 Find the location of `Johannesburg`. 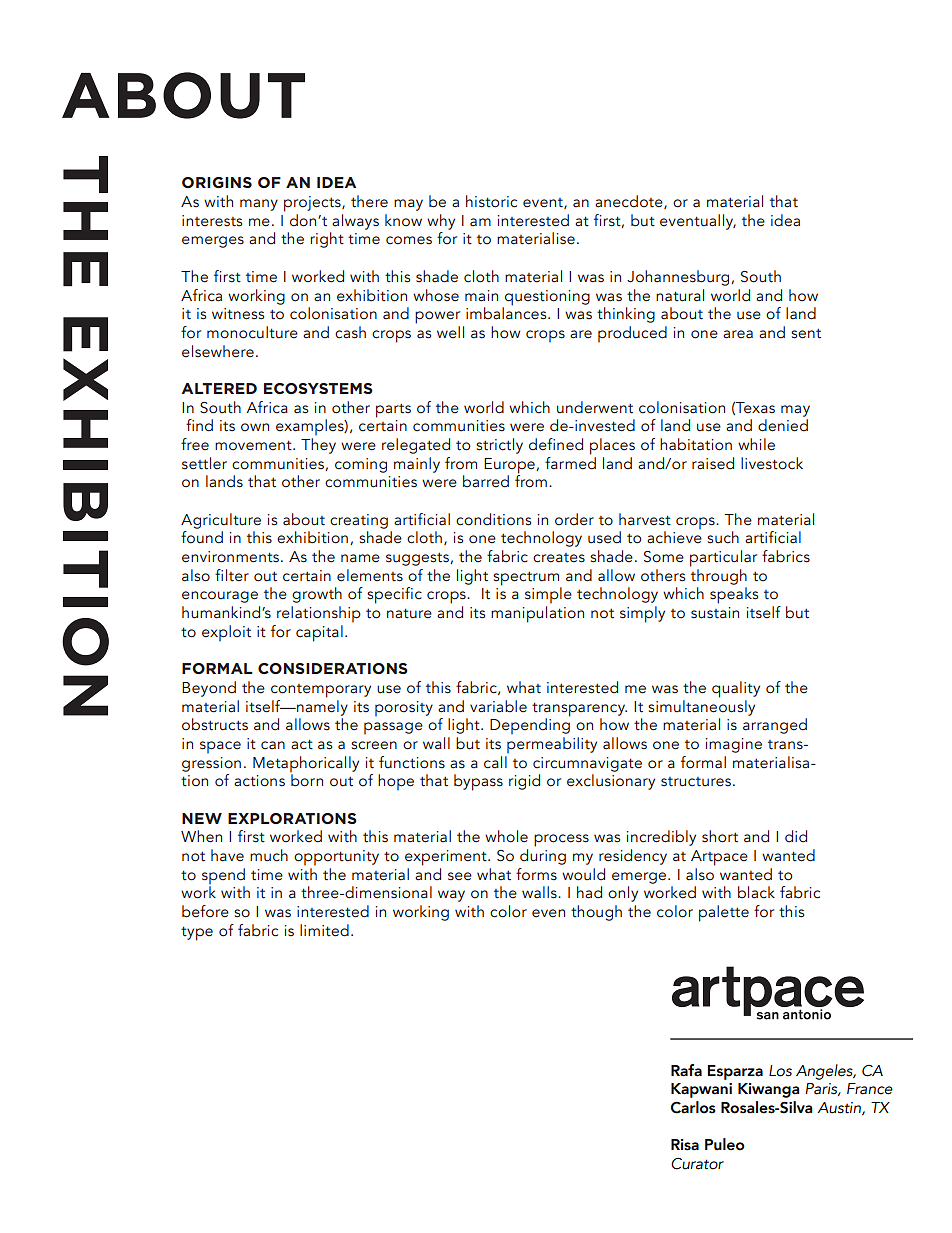

Johannesburg is located at coordinates (679, 278).
